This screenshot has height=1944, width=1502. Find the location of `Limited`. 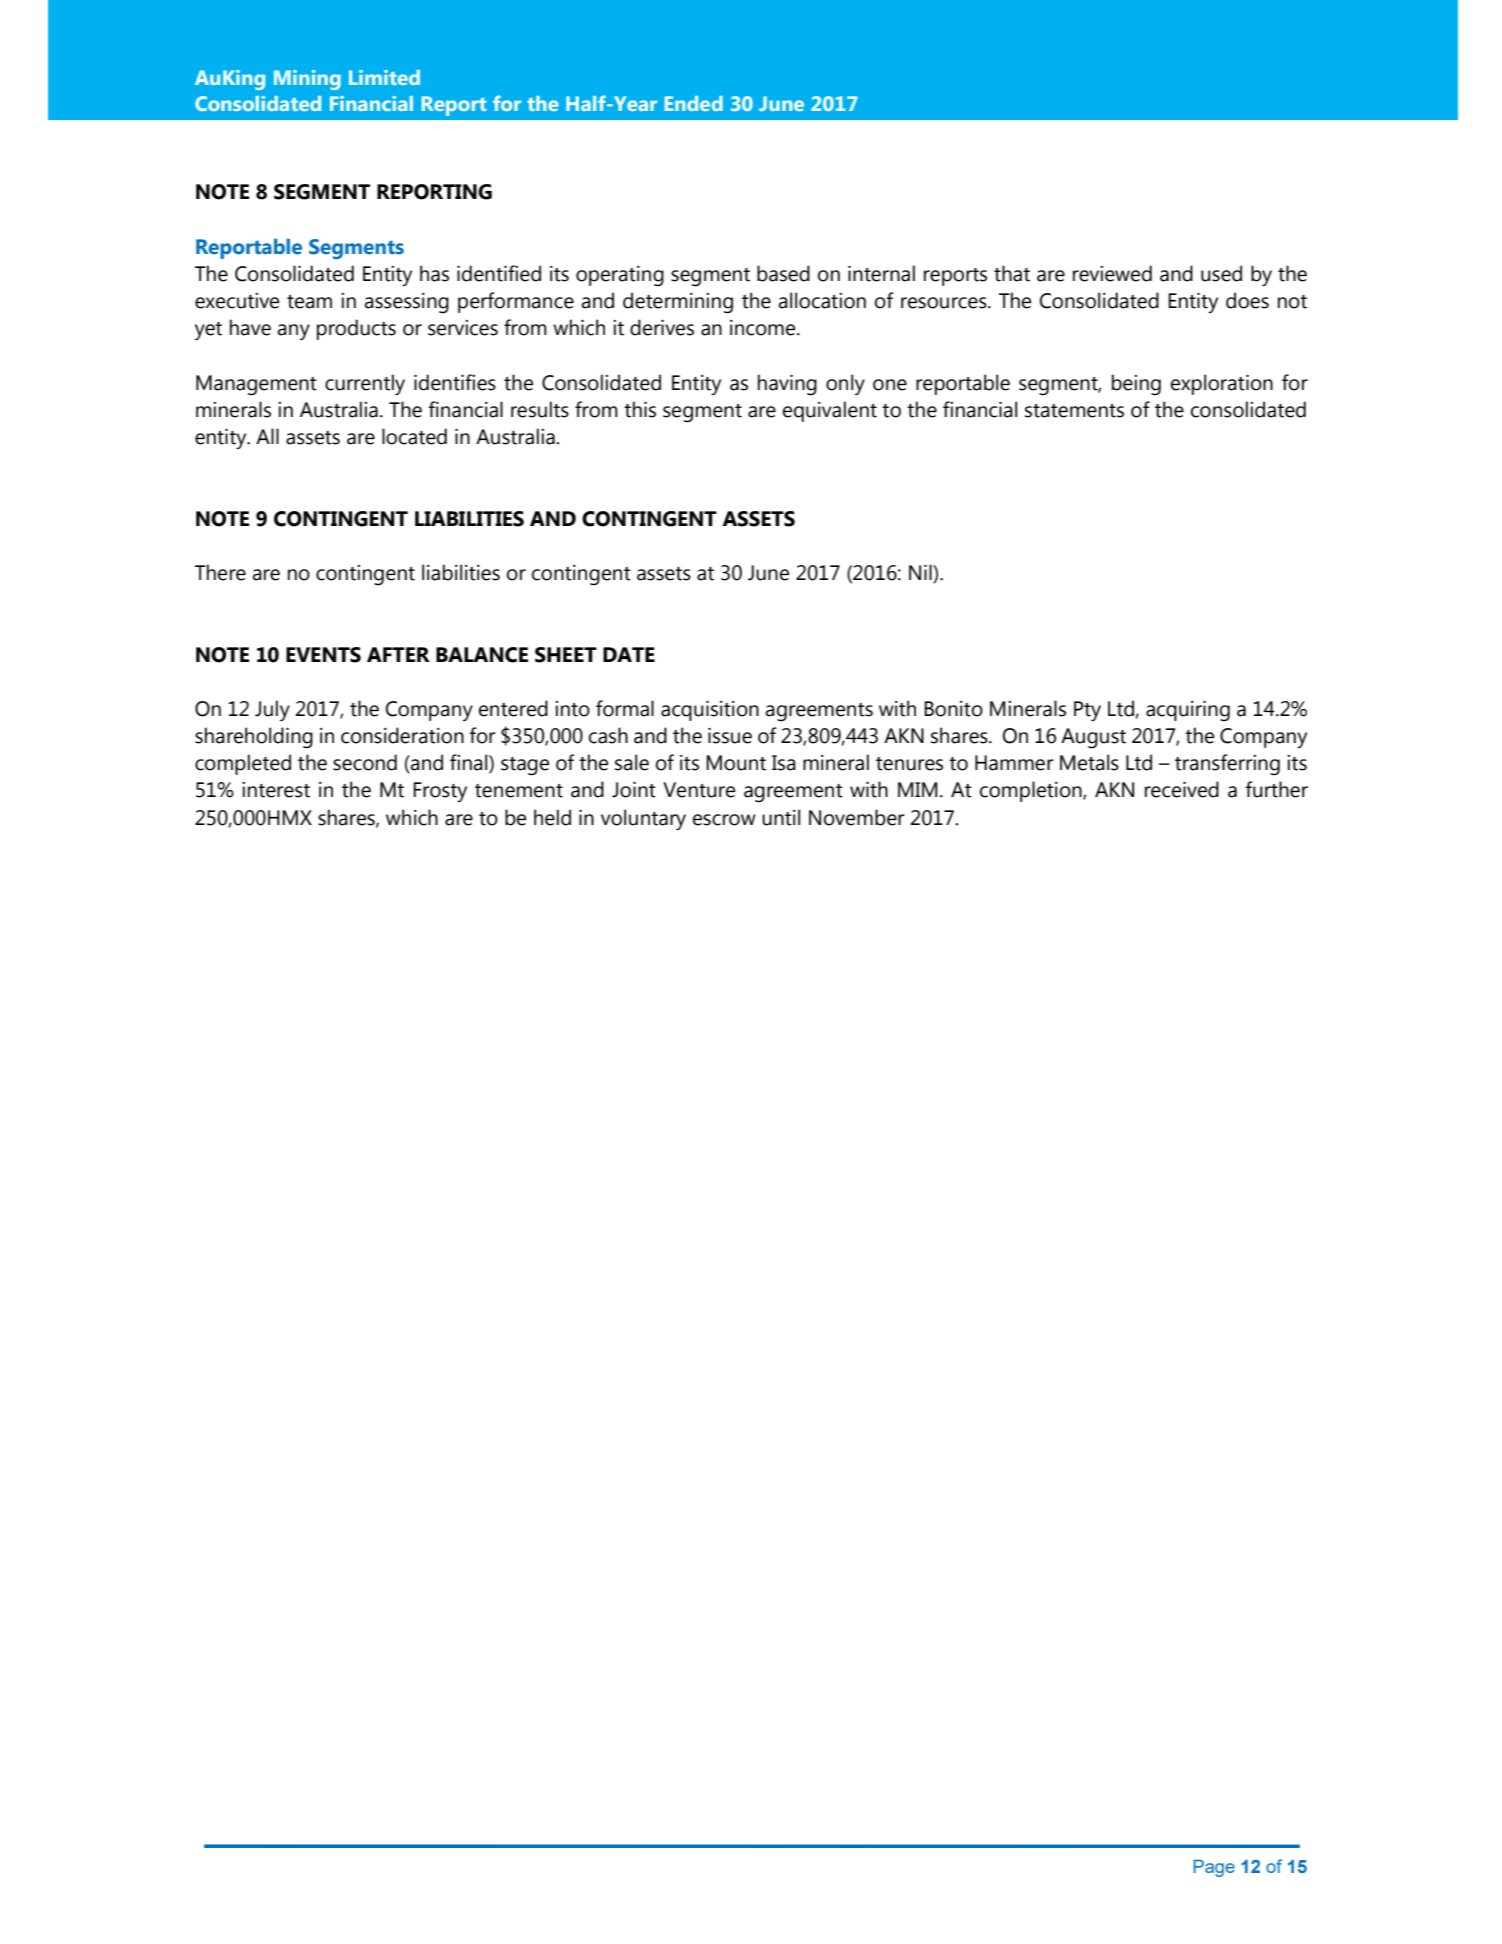

Limited is located at coordinates (384, 77).
